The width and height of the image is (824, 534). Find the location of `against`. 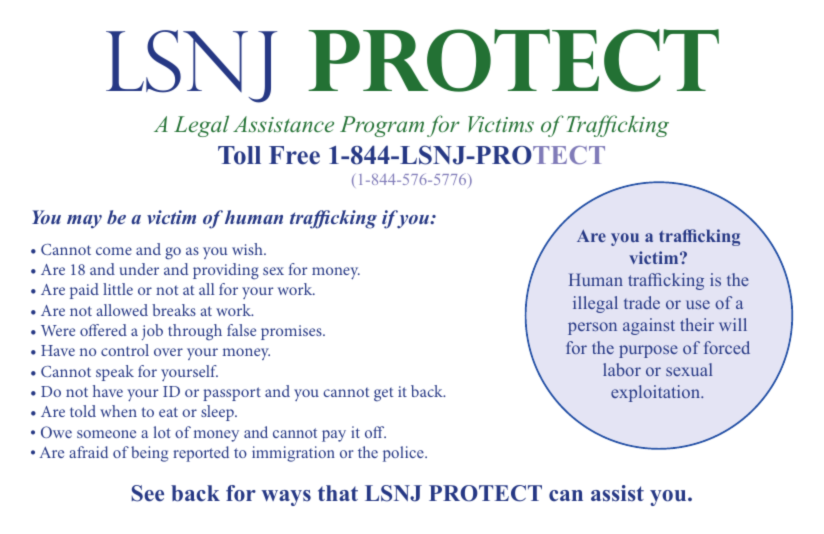

against is located at coordinates (649, 326).
